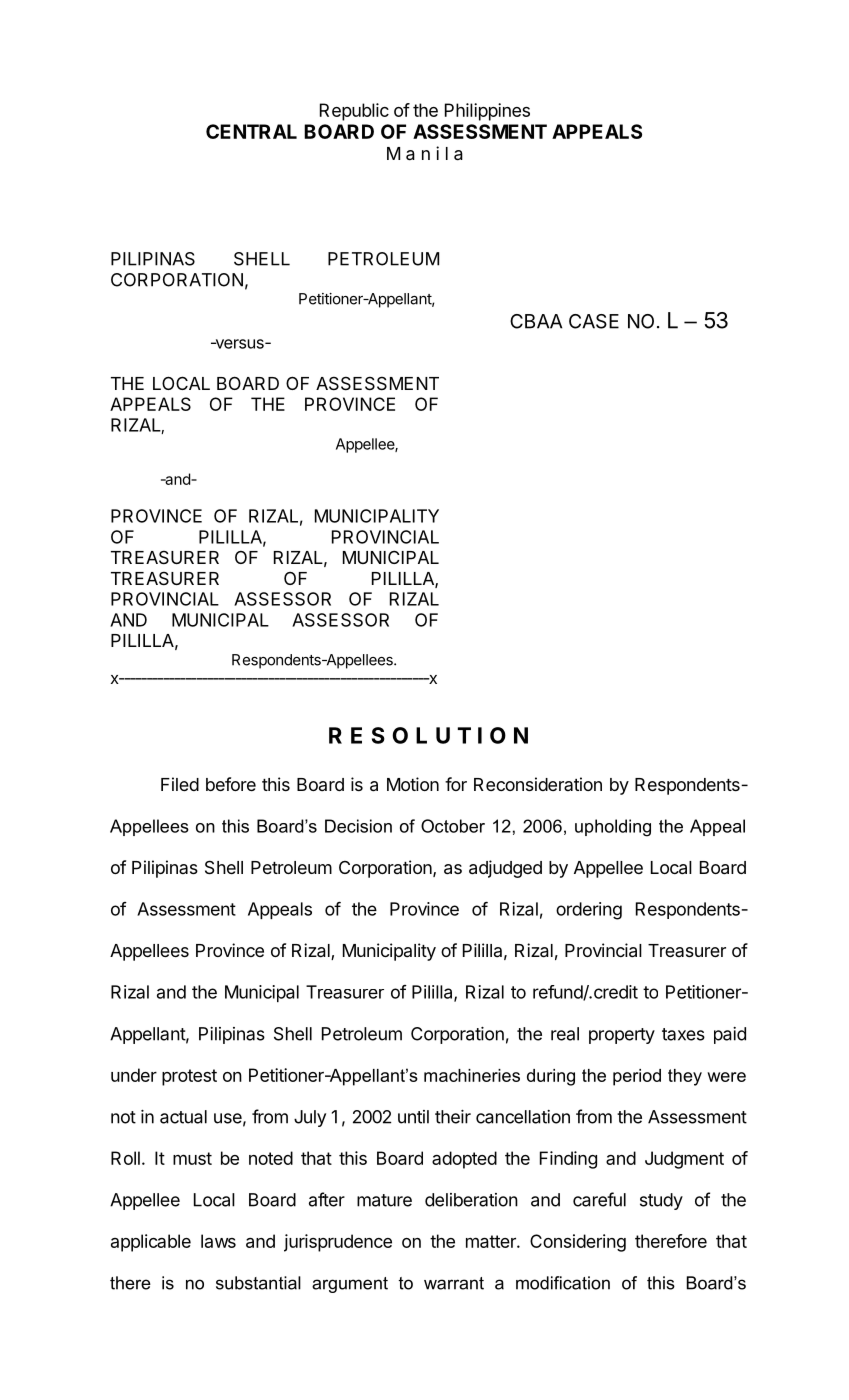 The height and width of the document is (1400, 849). I want to click on Philippines, so click(487, 112).
